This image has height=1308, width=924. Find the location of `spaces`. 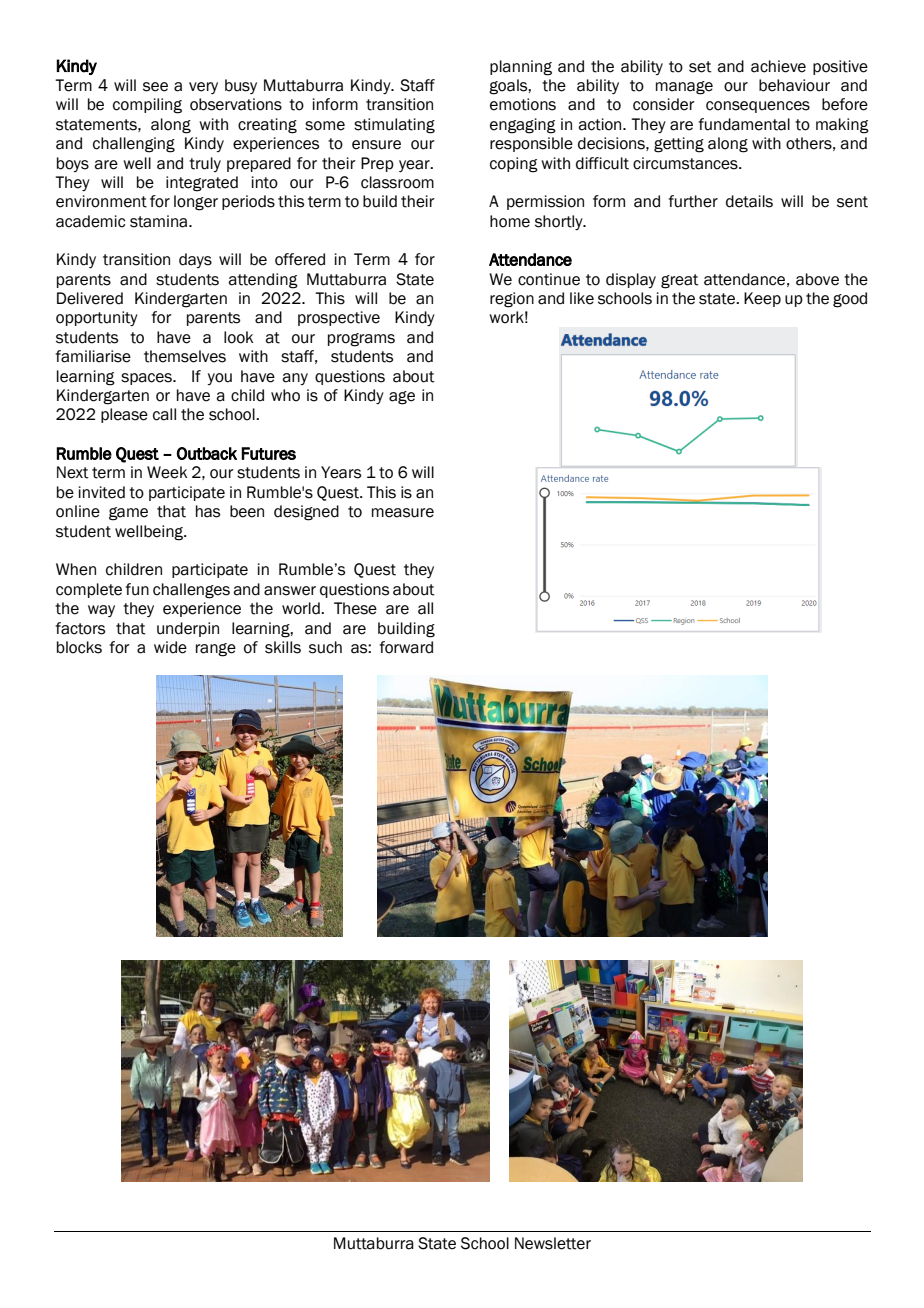

spaces is located at coordinates (147, 379).
